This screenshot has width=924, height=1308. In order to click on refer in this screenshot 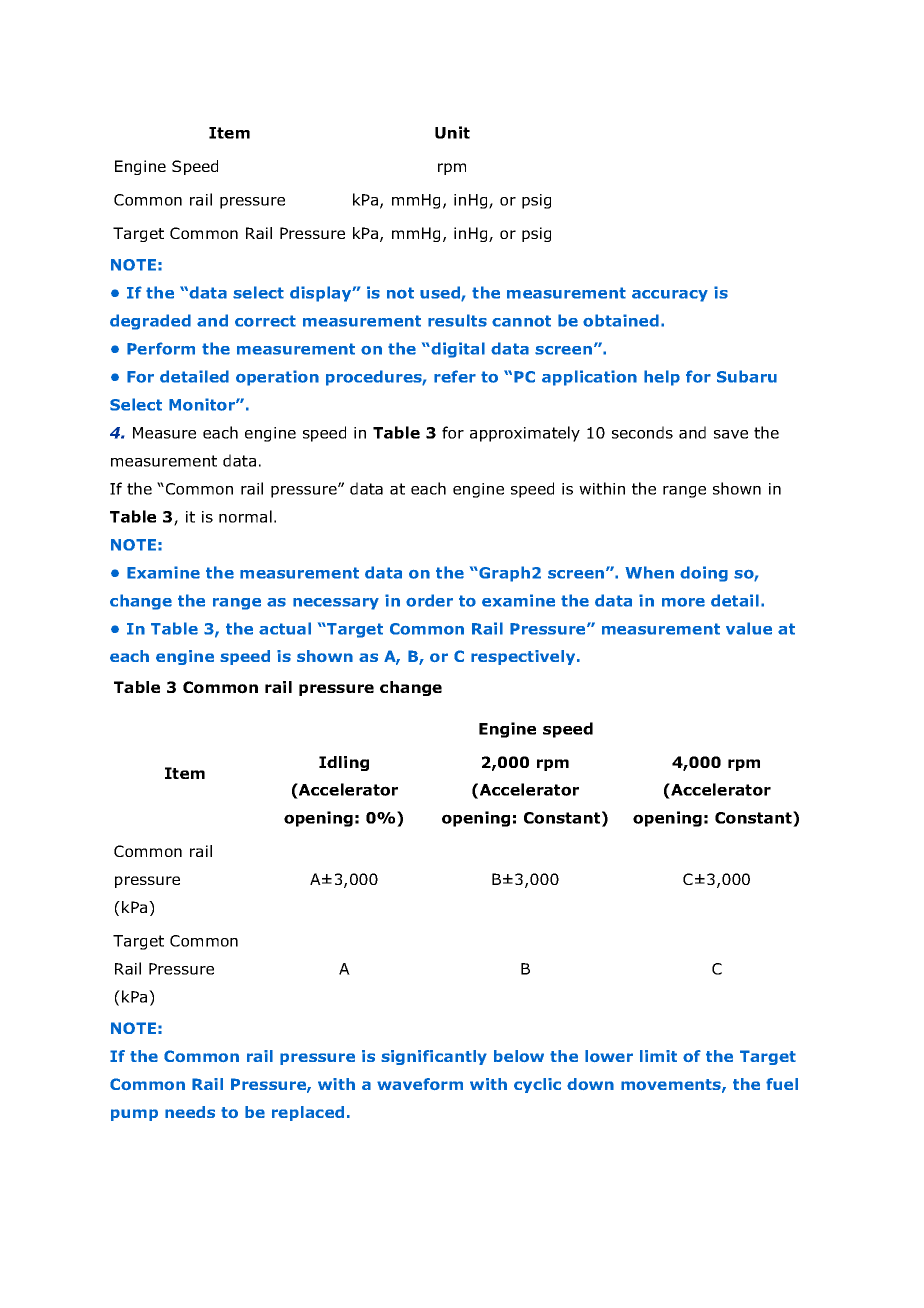, I will do `click(455, 376)`.
